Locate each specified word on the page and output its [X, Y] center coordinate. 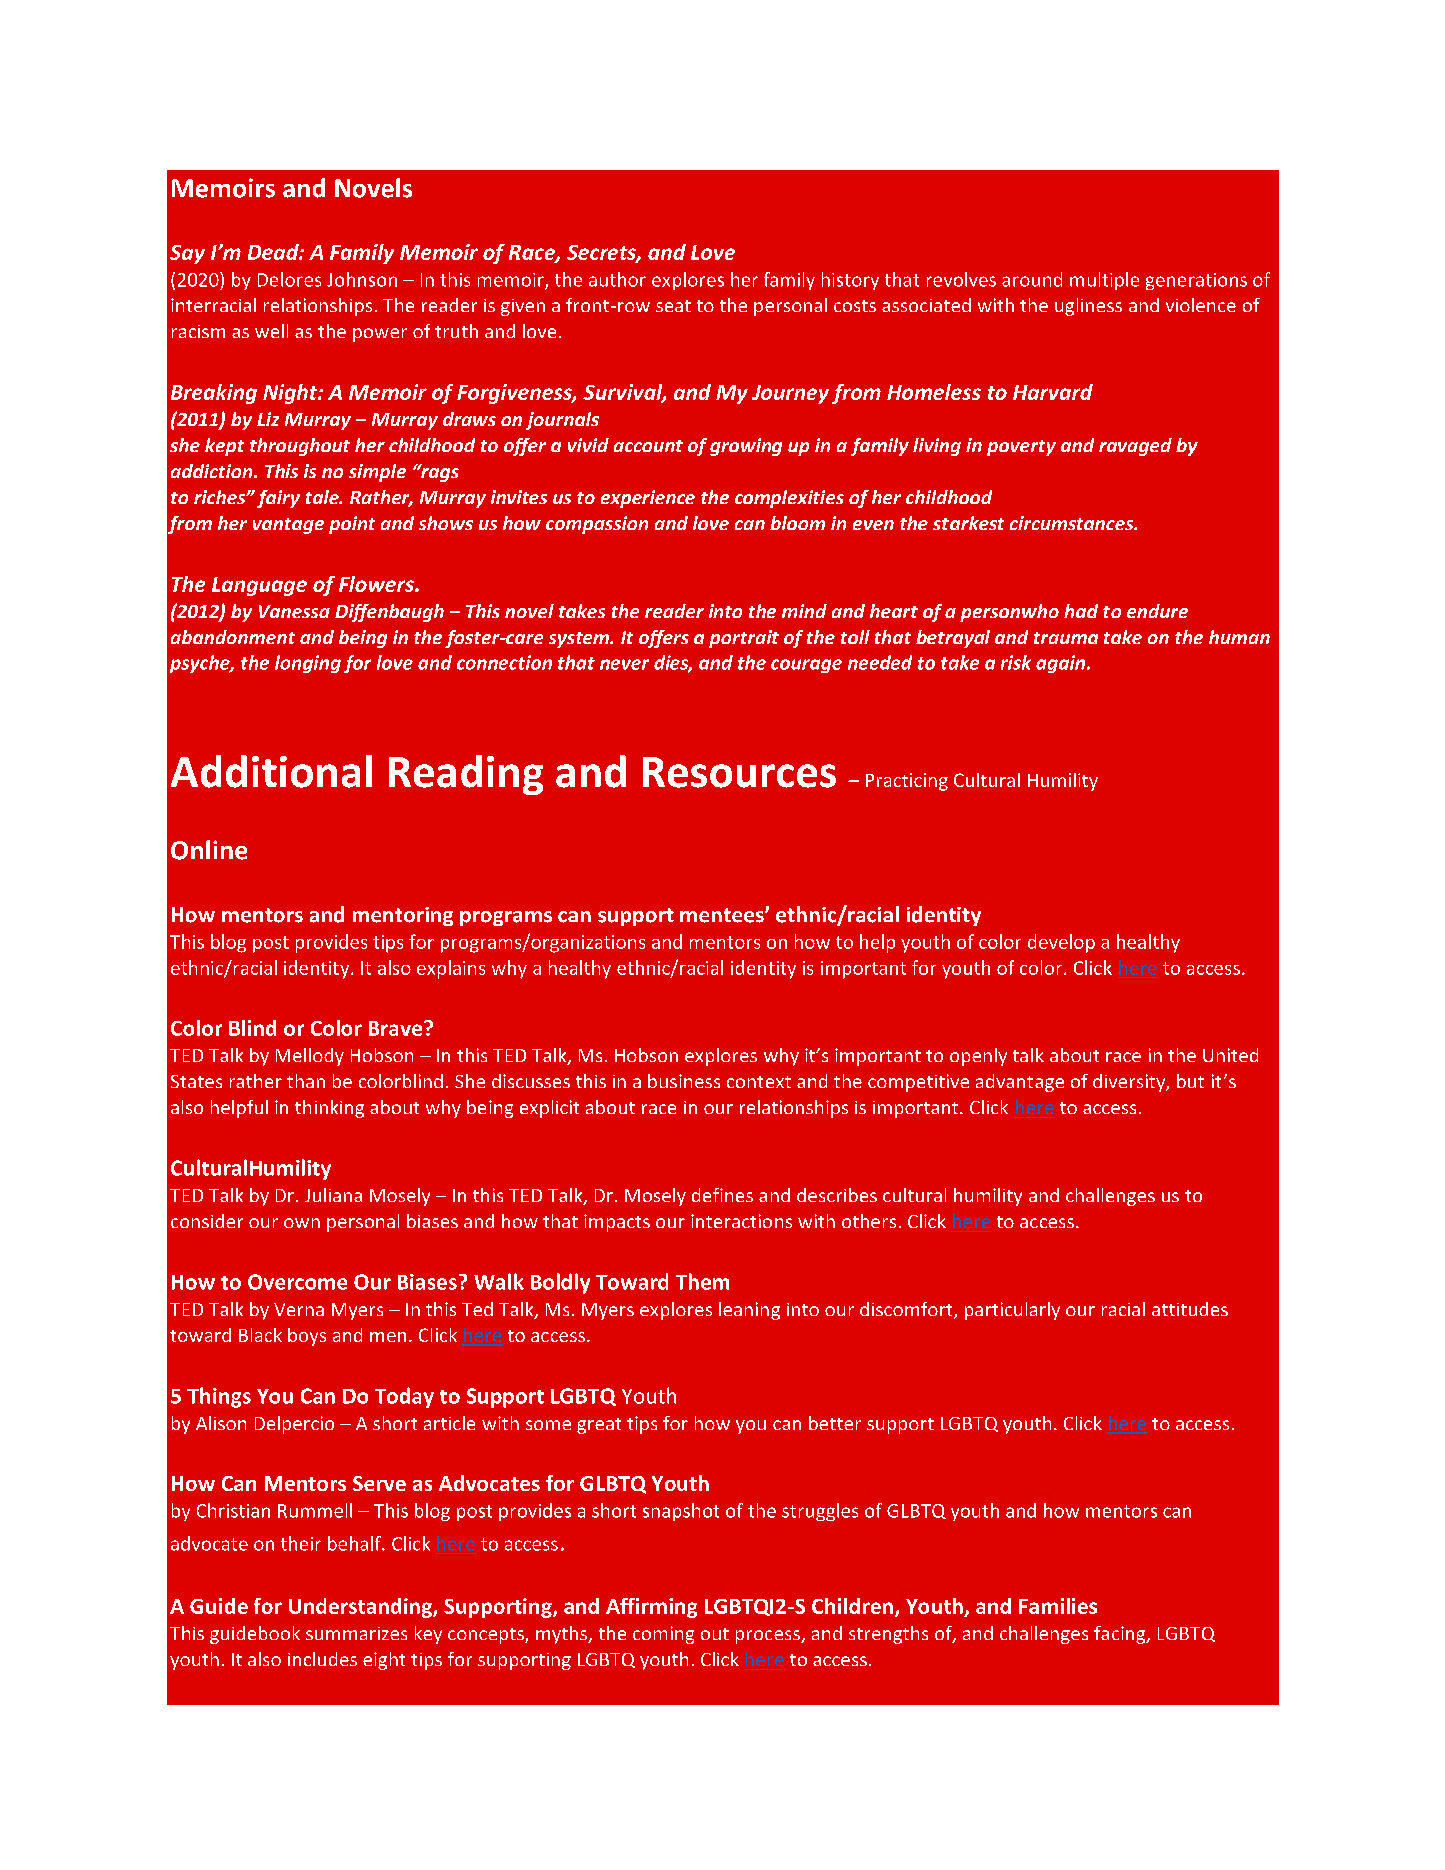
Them [702, 1281]
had [1081, 611]
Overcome [297, 1282]
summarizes [356, 1633]
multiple [1104, 281]
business [684, 1081]
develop [1061, 943]
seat [673, 306]
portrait [744, 639]
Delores [289, 279]
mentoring [403, 916]
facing [1121, 1635]
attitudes [1190, 1309]
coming [663, 1635]
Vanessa [294, 611]
